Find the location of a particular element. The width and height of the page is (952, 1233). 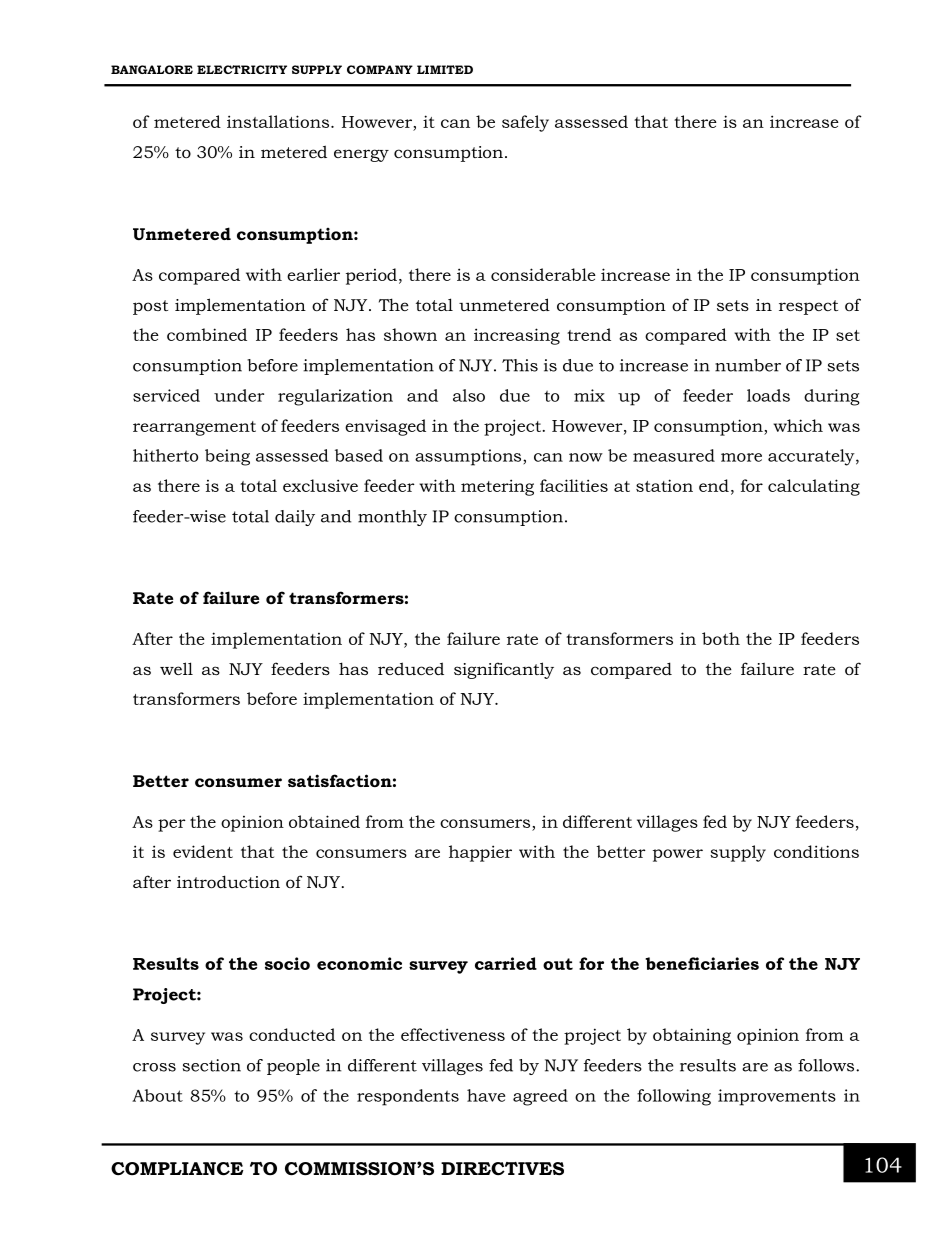

ELECTRICITY is located at coordinates (242, 69).
